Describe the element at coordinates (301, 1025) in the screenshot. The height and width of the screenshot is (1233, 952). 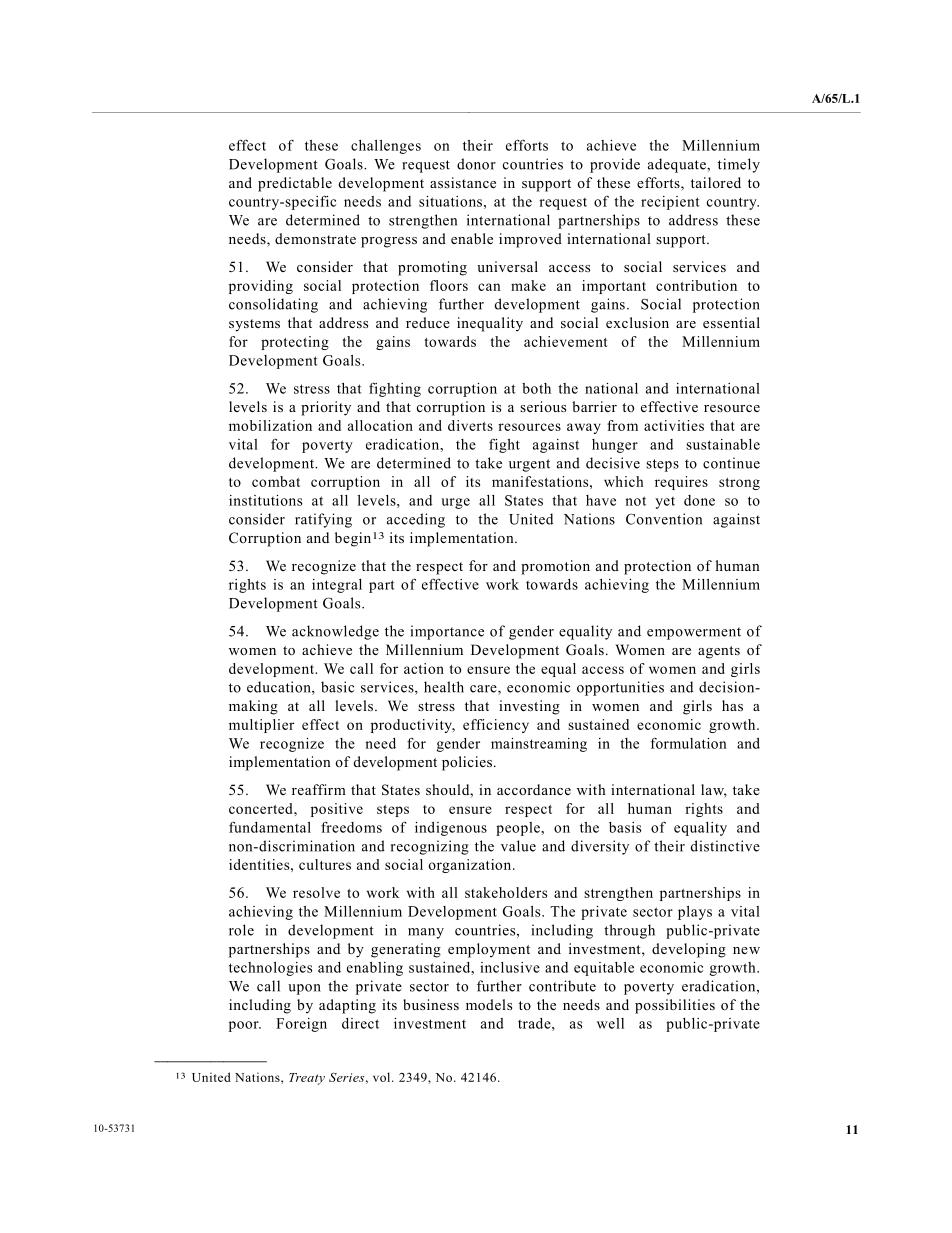
I see `Foreign` at that location.
